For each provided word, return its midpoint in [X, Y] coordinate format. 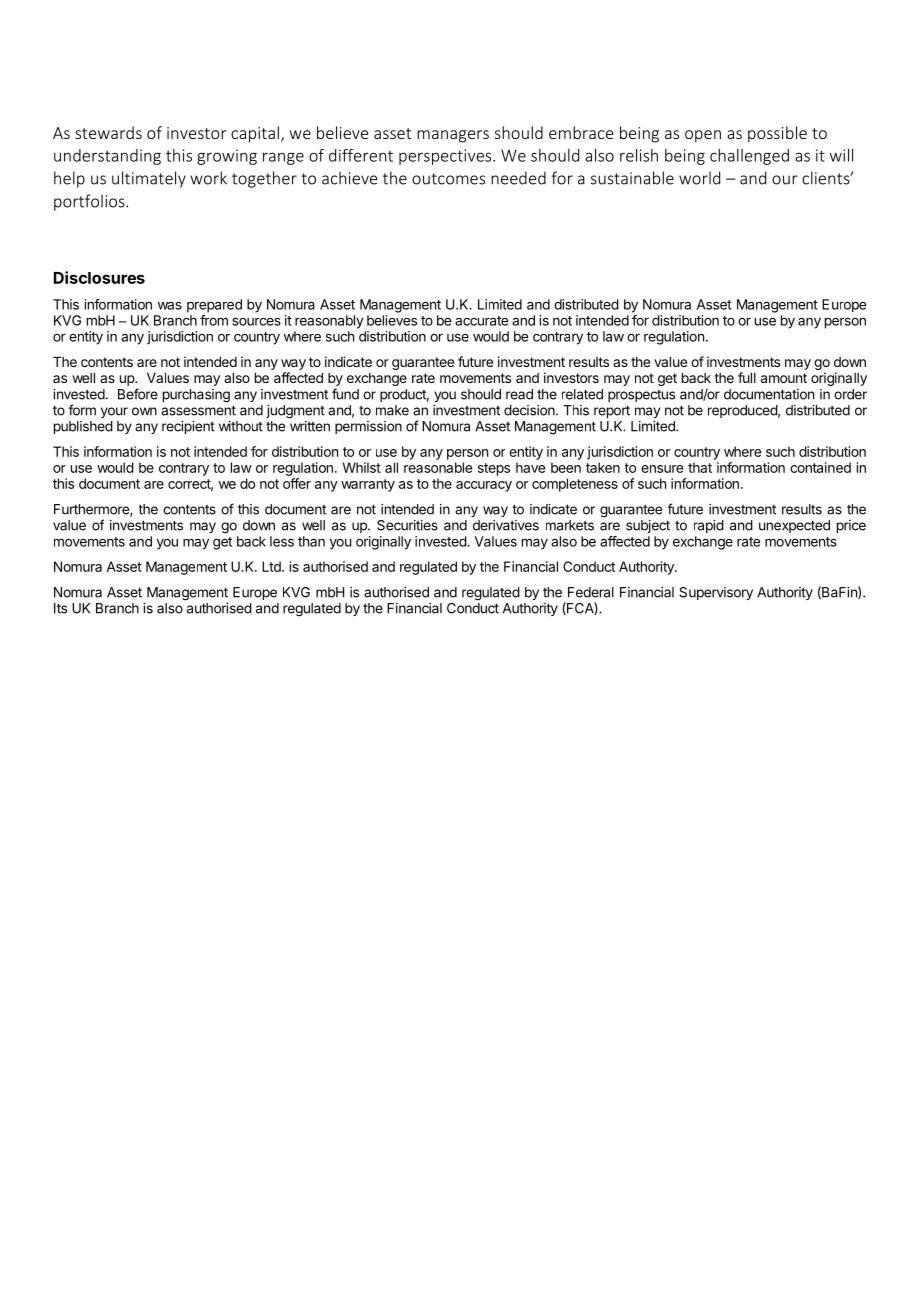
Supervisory [716, 593]
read [519, 394]
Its [60, 608]
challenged [749, 157]
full [747, 377]
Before [138, 394]
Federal [591, 592]
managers [453, 136]
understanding [107, 157]
